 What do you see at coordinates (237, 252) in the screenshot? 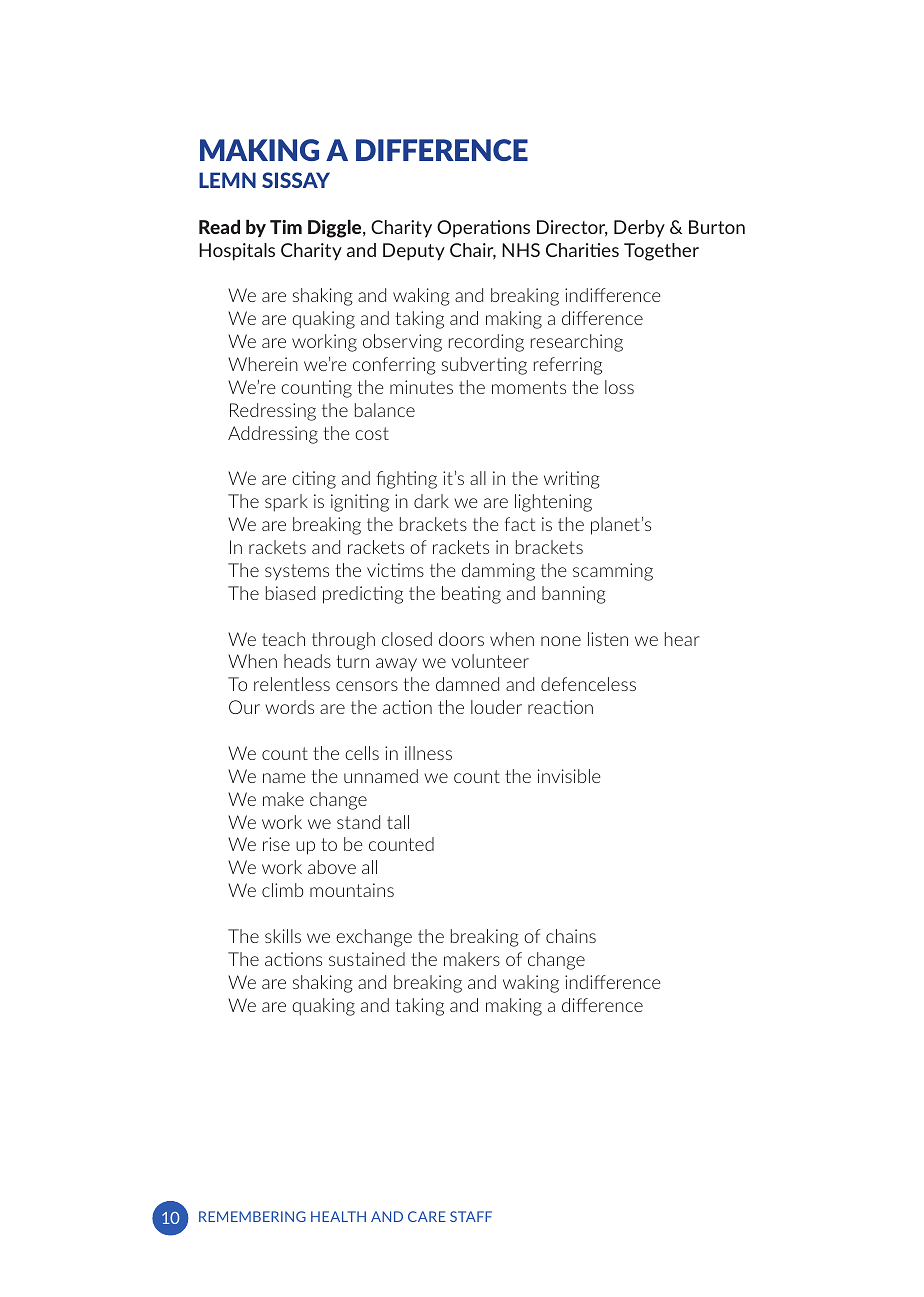
I see `Hospitals` at bounding box center [237, 252].
